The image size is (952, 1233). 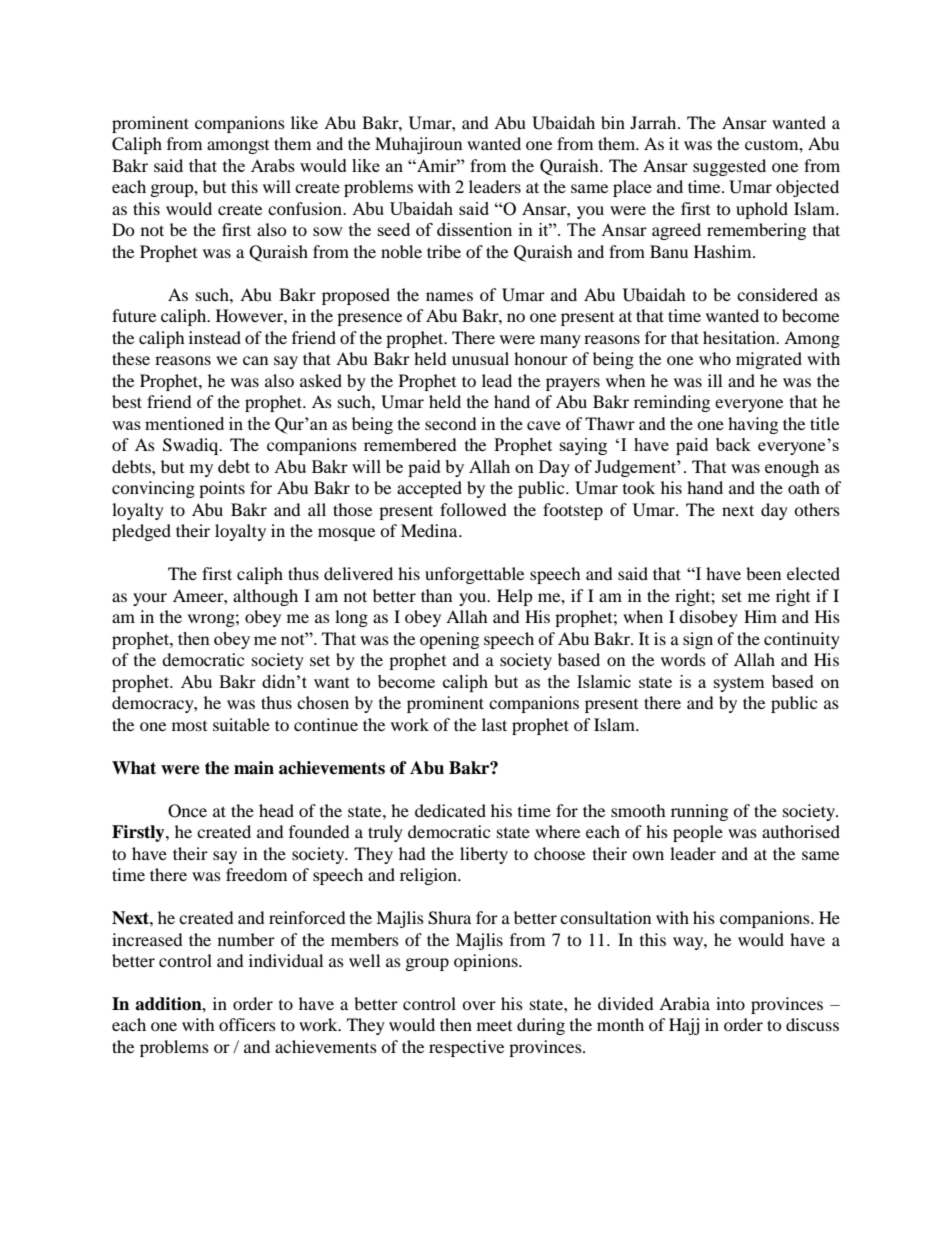 What do you see at coordinates (698, 833) in the page?
I see `people` at bounding box center [698, 833].
